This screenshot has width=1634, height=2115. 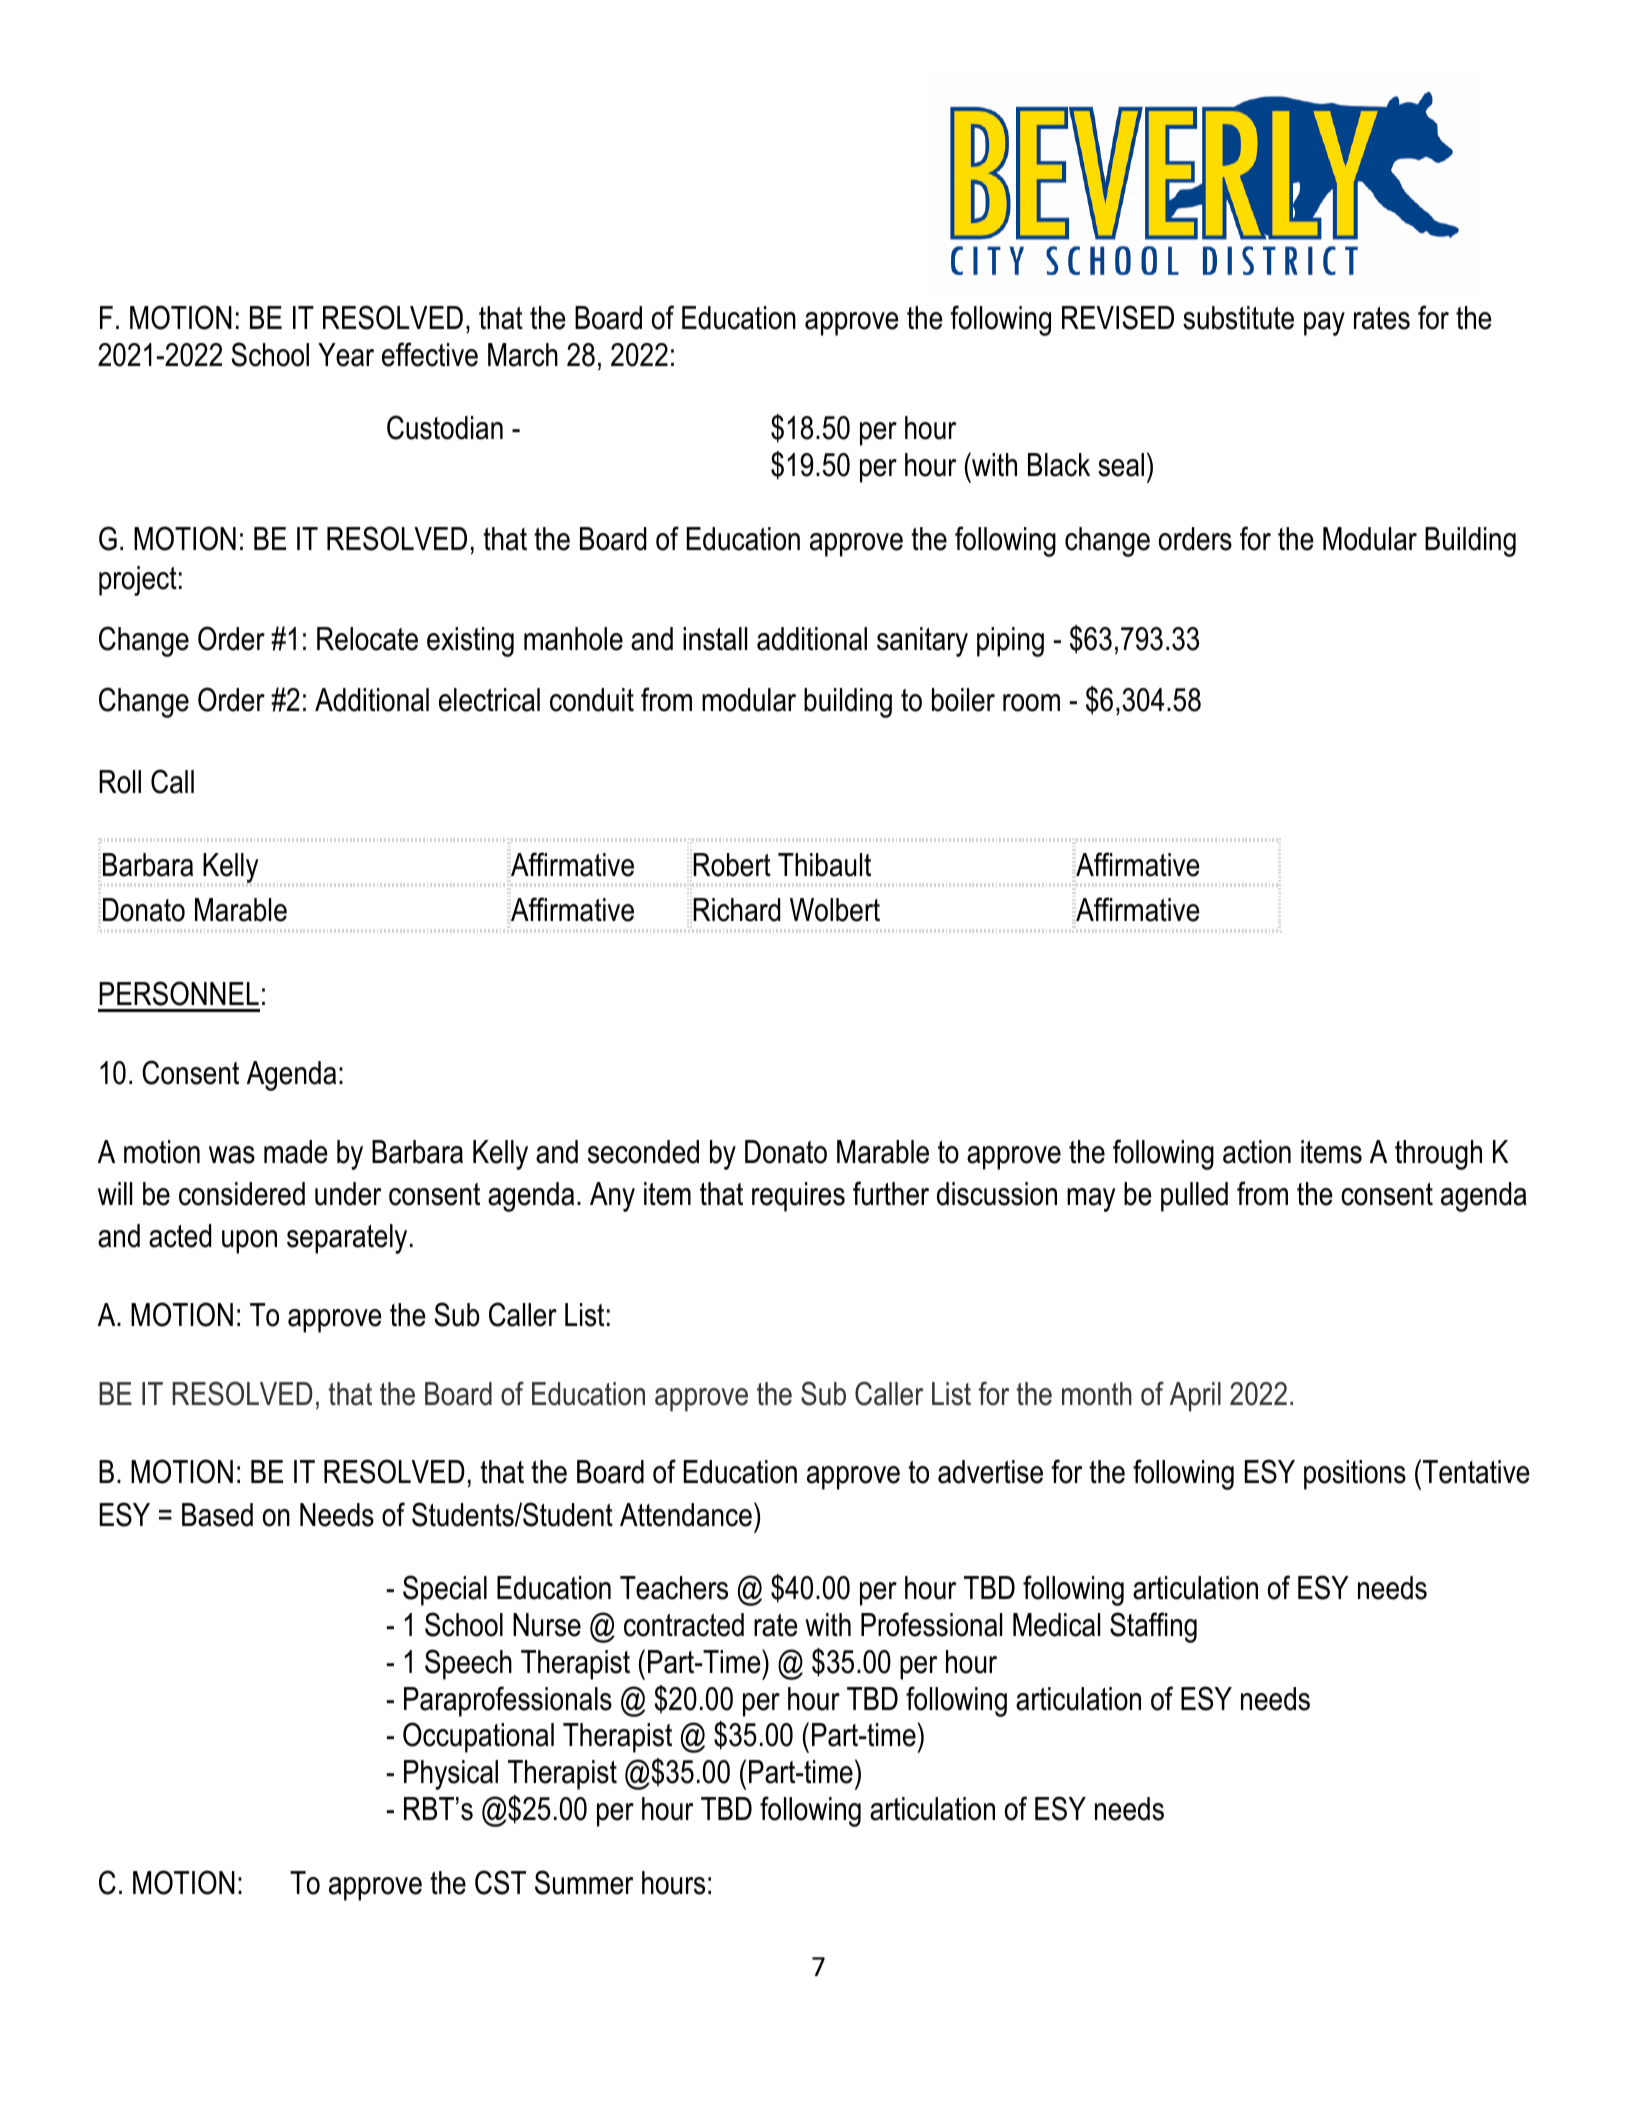 I want to click on requires, so click(x=798, y=1197).
